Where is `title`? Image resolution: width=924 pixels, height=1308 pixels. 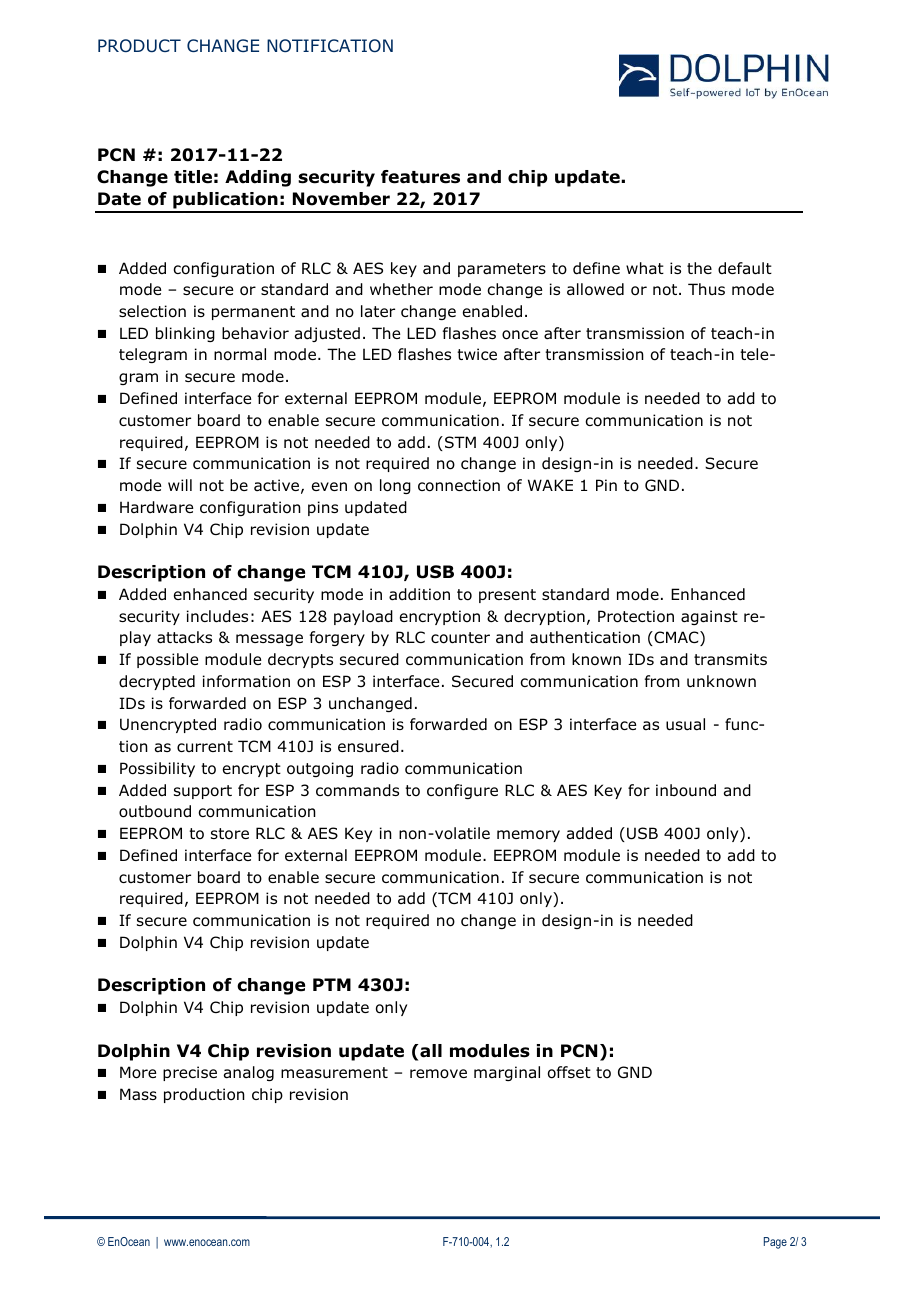 title is located at coordinates (193, 177).
